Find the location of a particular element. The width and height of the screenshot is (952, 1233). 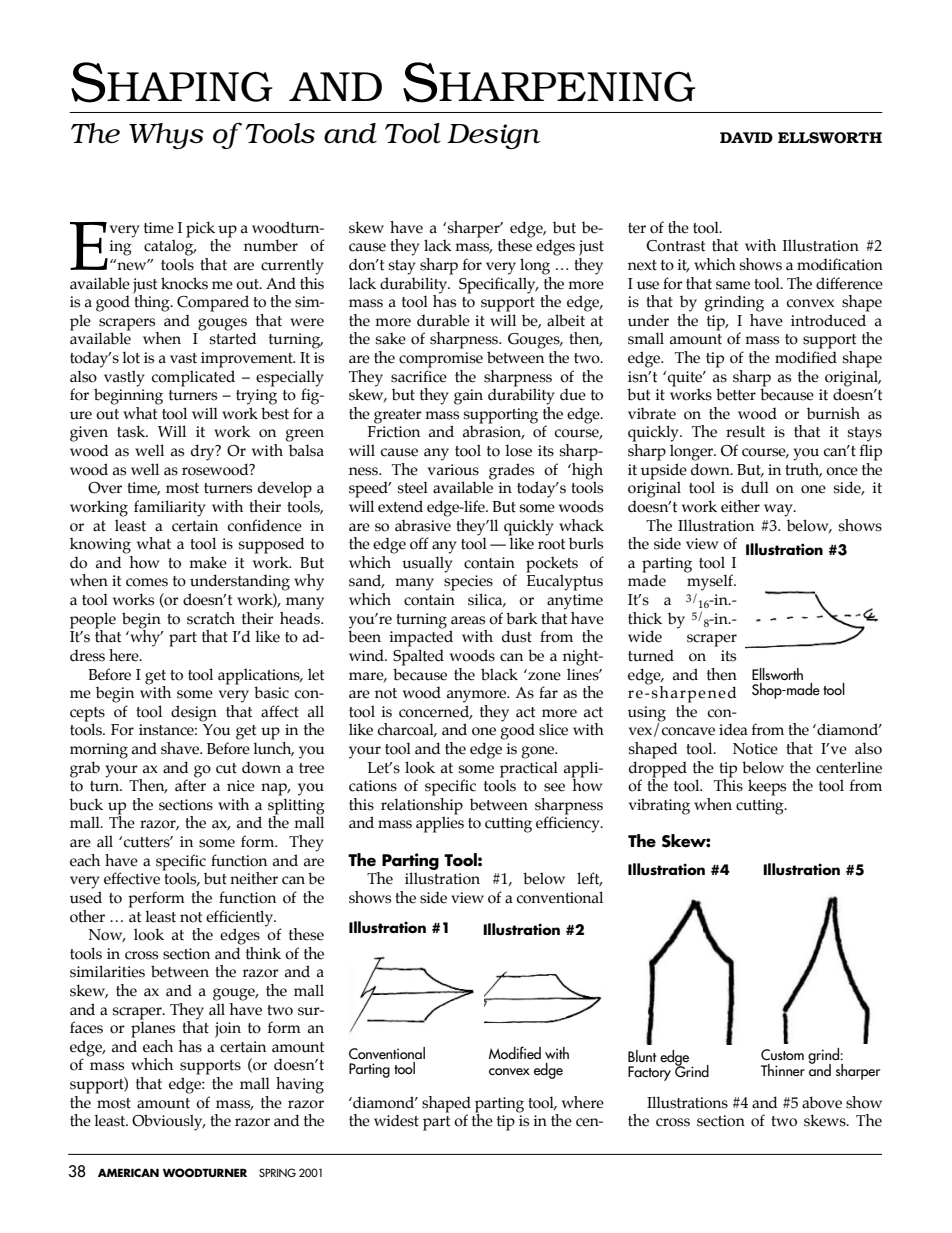

Whys is located at coordinates (166, 136).
